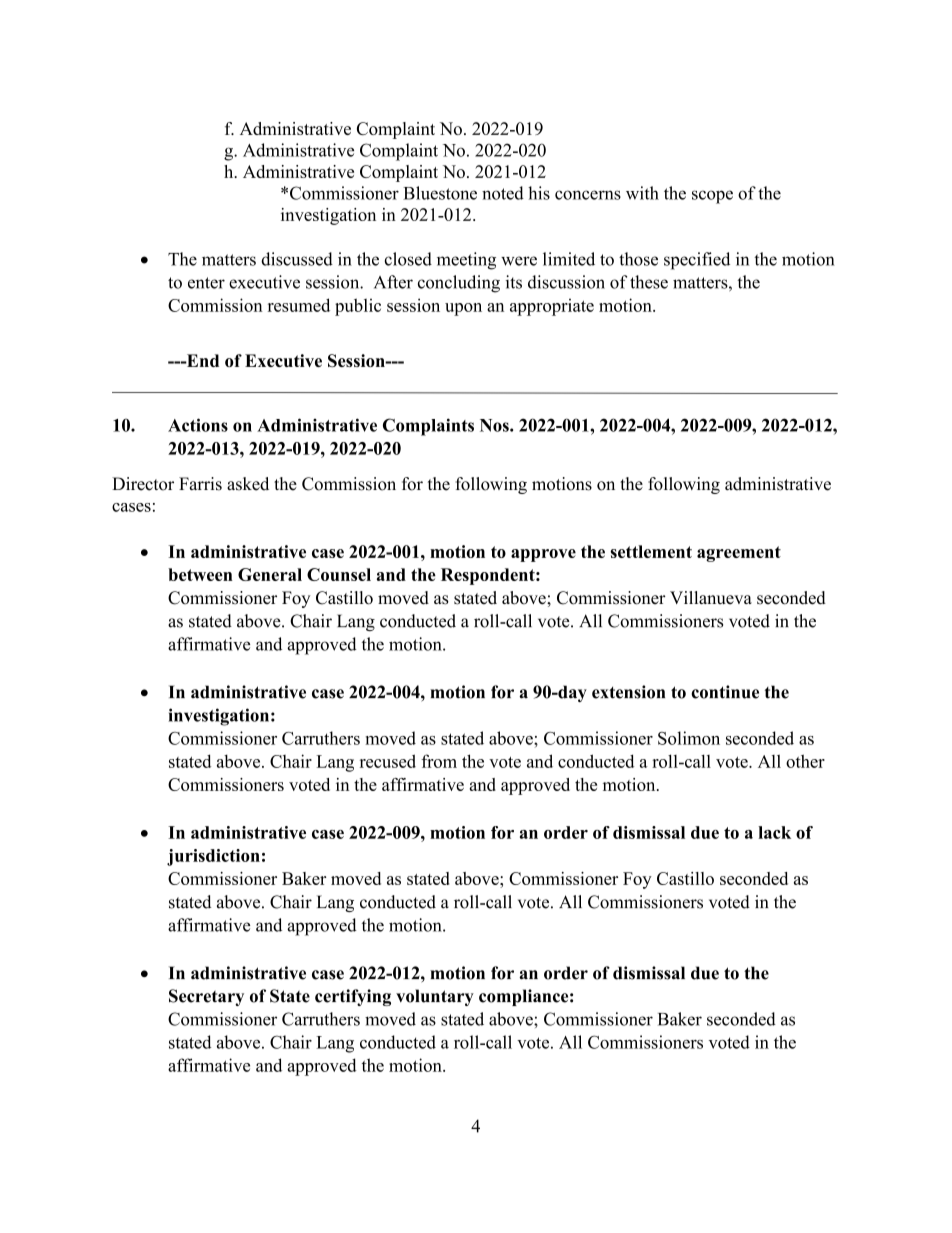  Describe the element at coordinates (213, 857) in the document. I see `jurisdiction` at that location.
